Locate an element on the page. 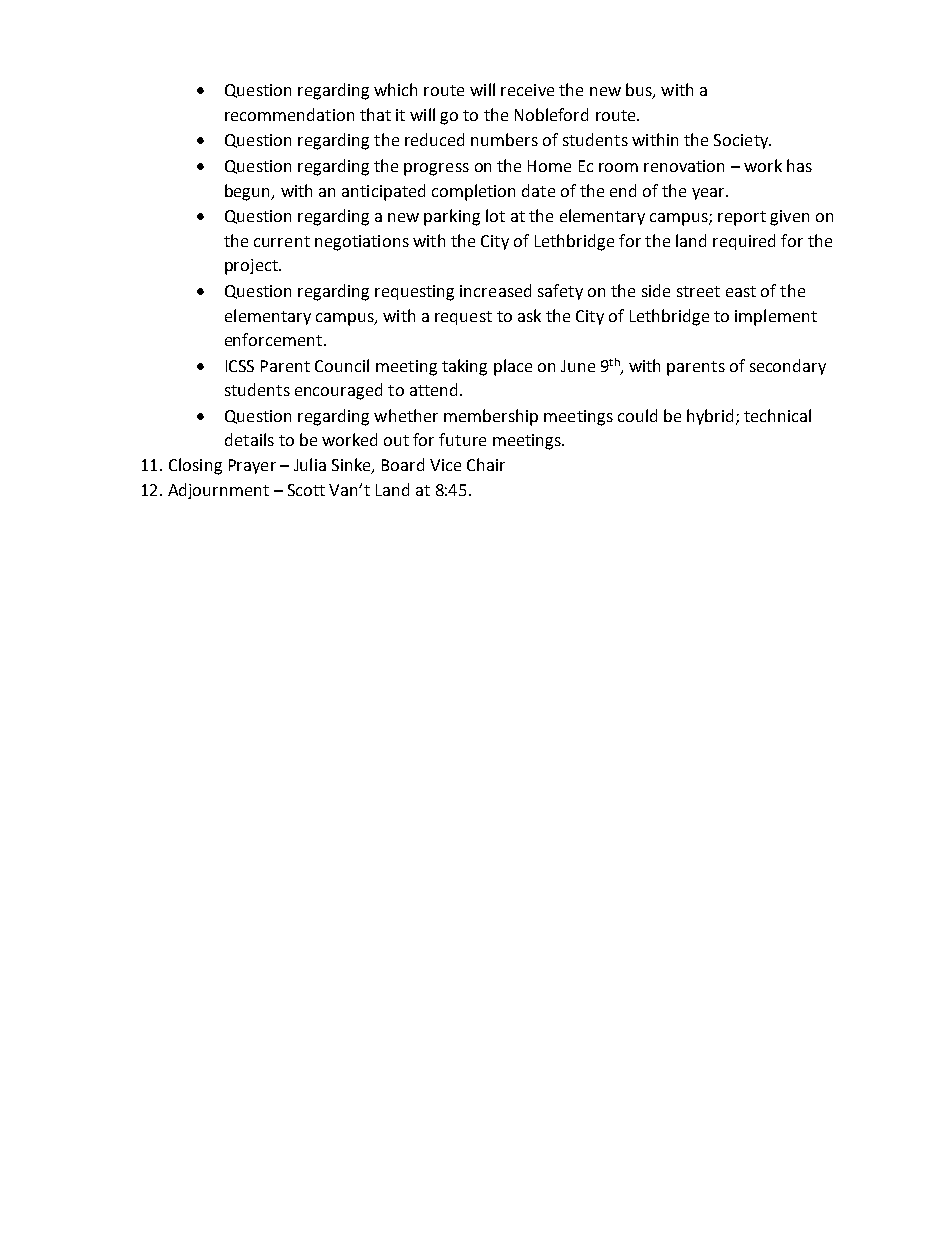  encouraged is located at coordinates (338, 391).
